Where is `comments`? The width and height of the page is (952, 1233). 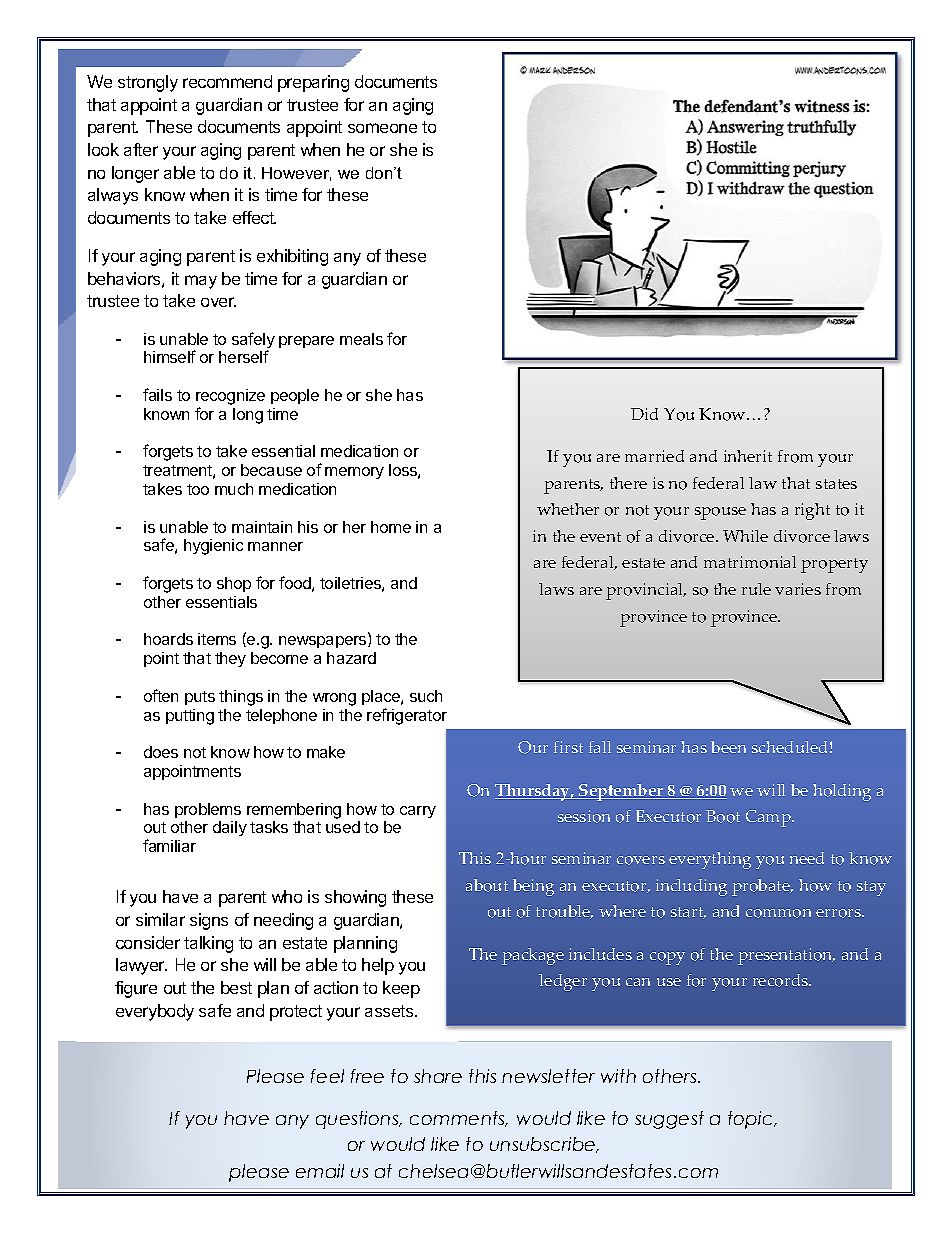 comments is located at coordinates (459, 1119).
